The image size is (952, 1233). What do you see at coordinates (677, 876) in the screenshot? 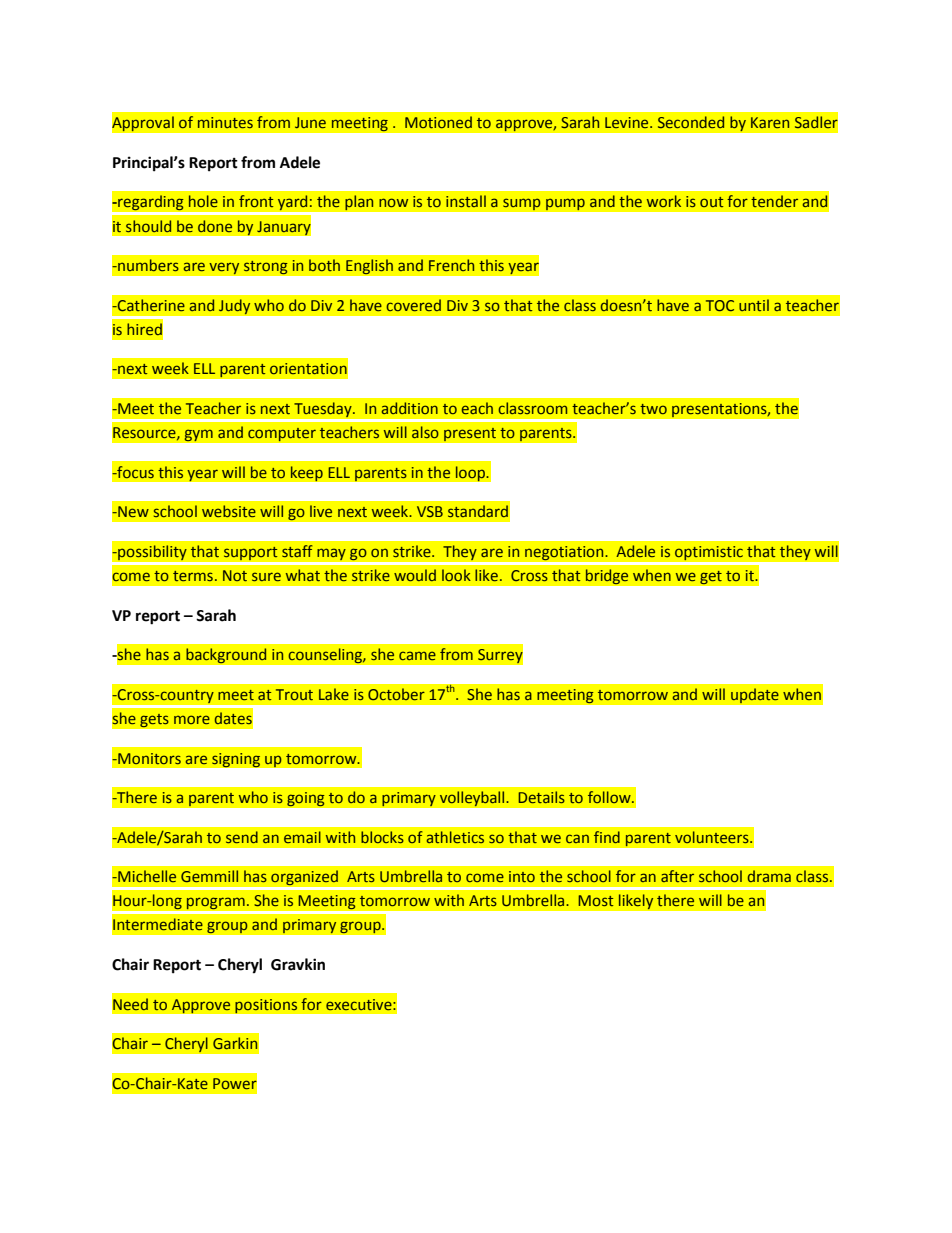
I see `after` at bounding box center [677, 876].
